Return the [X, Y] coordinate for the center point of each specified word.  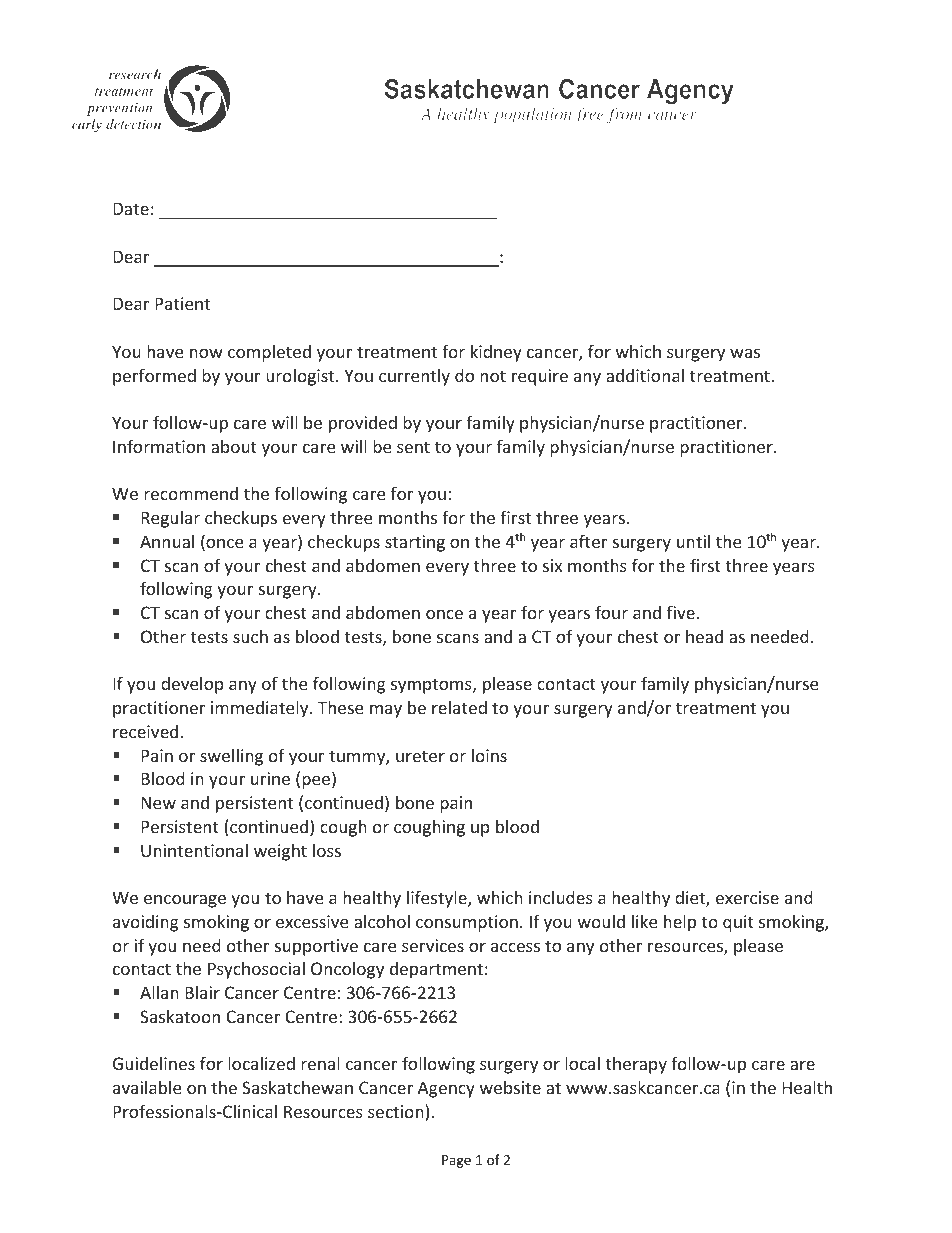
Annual [167, 541]
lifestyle [438, 899]
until [693, 541]
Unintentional [194, 850]
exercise [747, 897]
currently [414, 377]
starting [415, 543]
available [147, 1087]
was [745, 353]
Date [131, 208]
